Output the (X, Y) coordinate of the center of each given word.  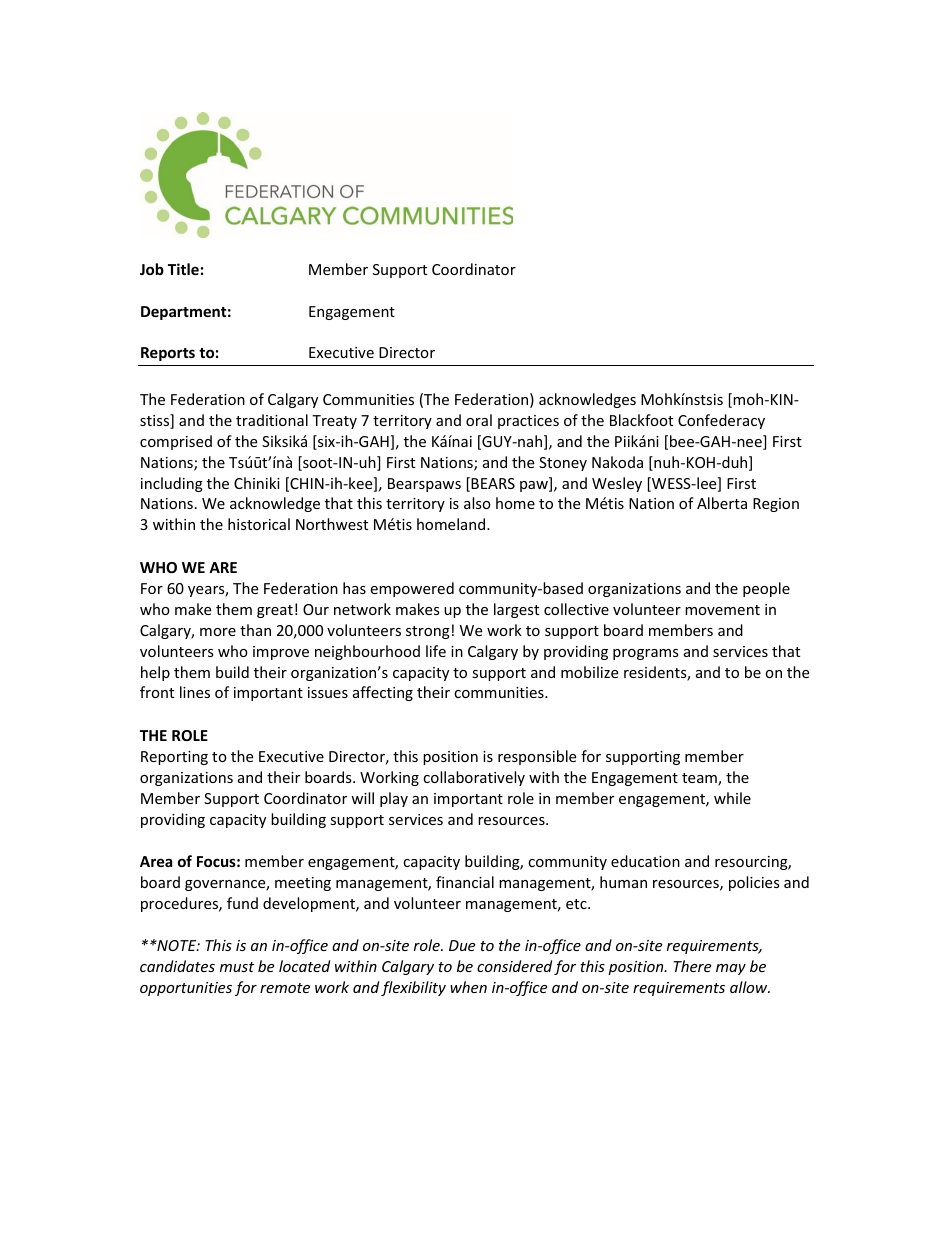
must (237, 967)
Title (183, 269)
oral (479, 420)
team (700, 779)
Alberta (722, 503)
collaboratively (474, 778)
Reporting (174, 758)
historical (259, 524)
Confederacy (721, 421)
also (477, 503)
